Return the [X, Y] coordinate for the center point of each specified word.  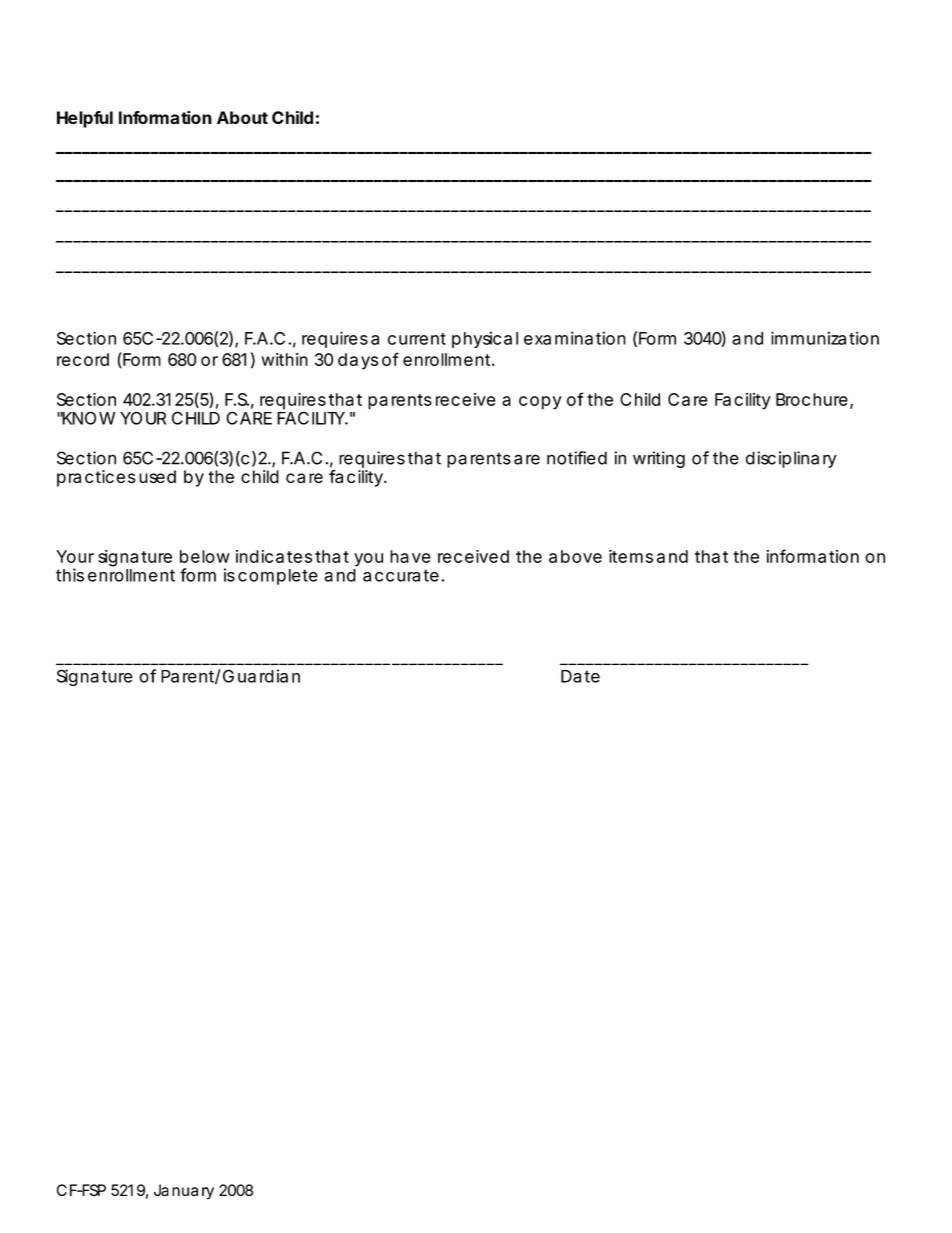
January [184, 1192]
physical [485, 339]
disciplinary [791, 459]
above [575, 556]
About [242, 117]
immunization [825, 338]
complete [278, 577]
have [410, 556]
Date [580, 676]
